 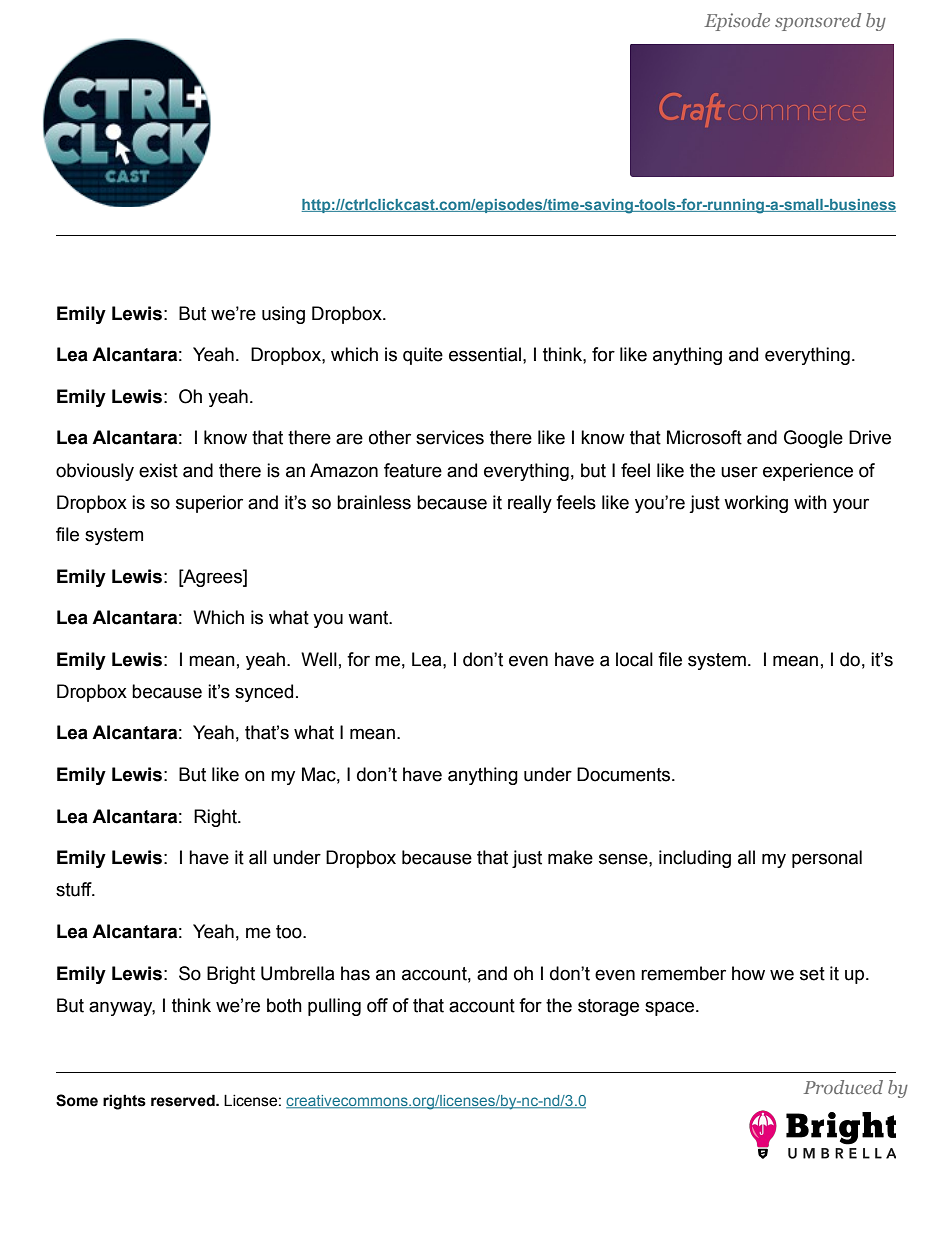 I want to click on reserved, so click(x=184, y=1100).
